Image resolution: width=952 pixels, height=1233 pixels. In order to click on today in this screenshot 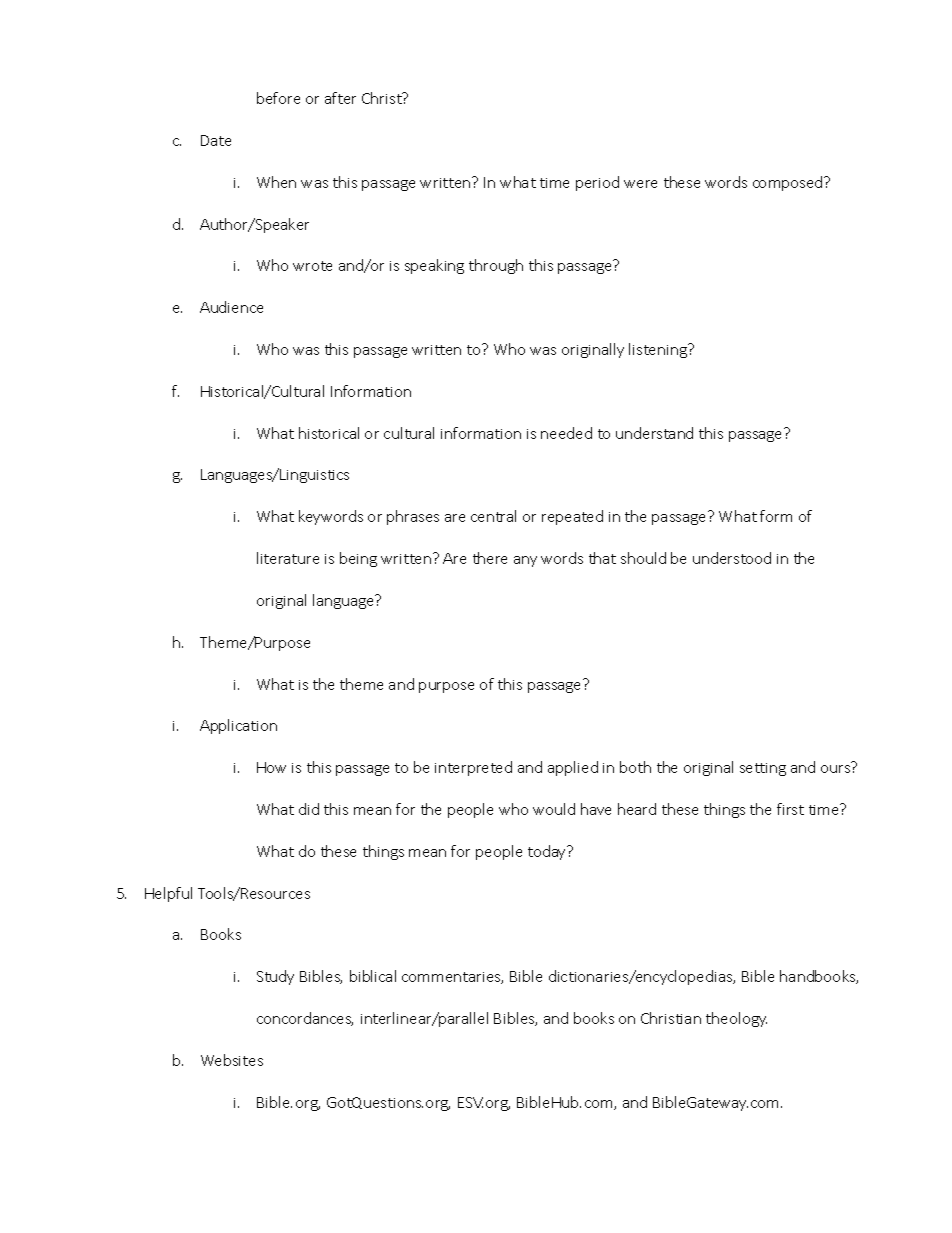, I will do `click(548, 852)`.
